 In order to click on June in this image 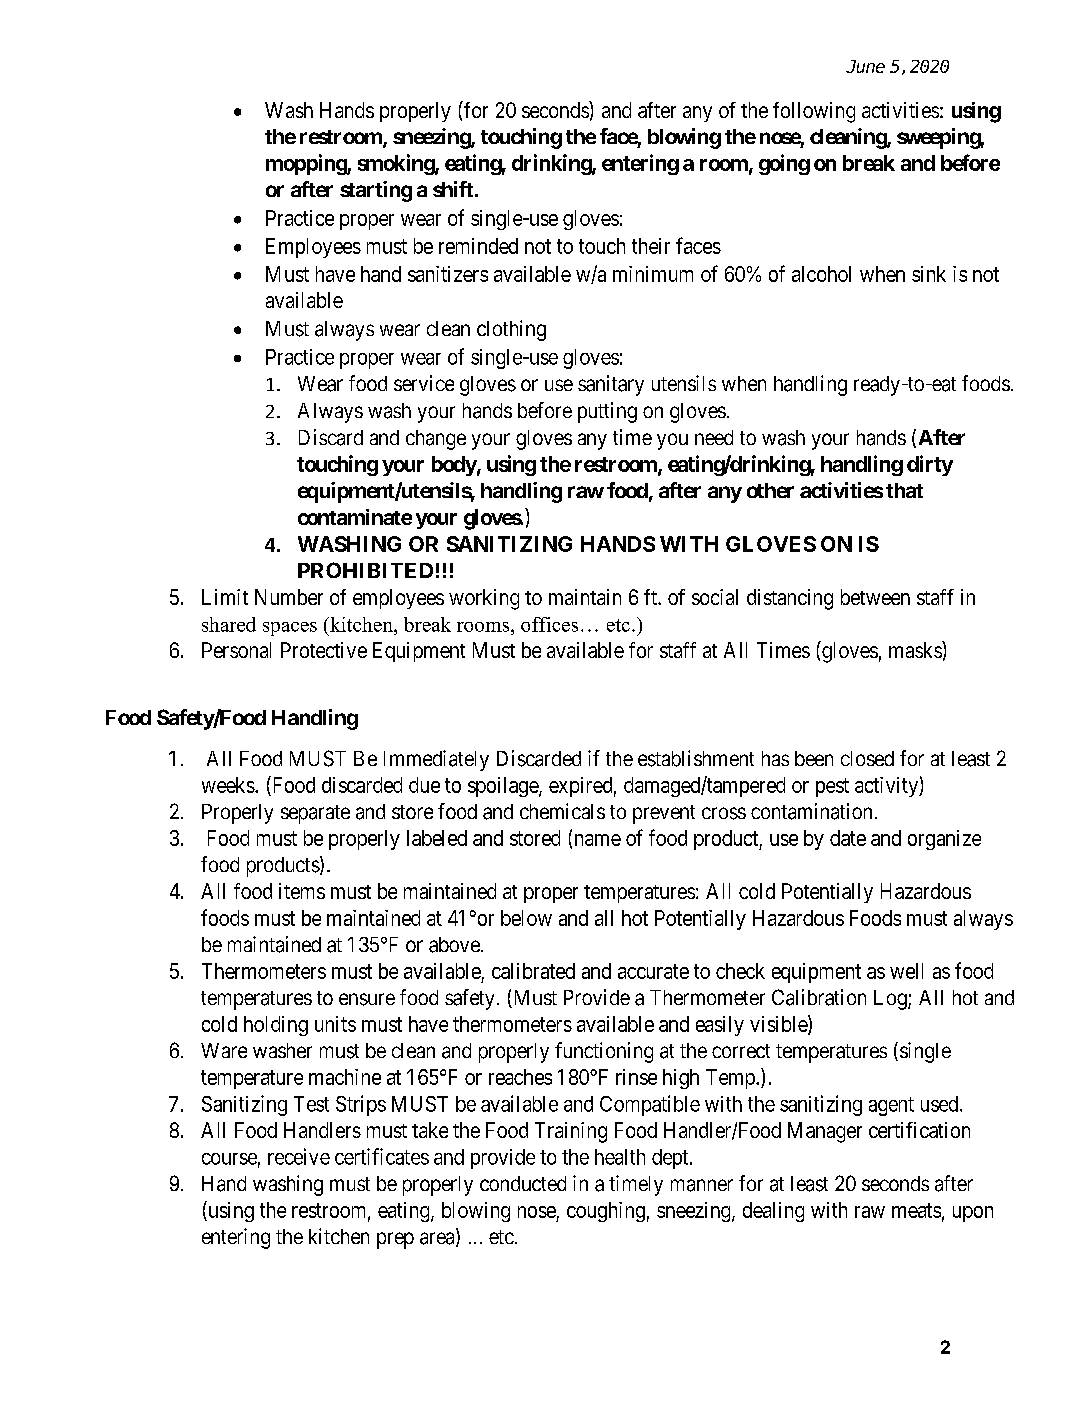, I will do `click(865, 66)`.
